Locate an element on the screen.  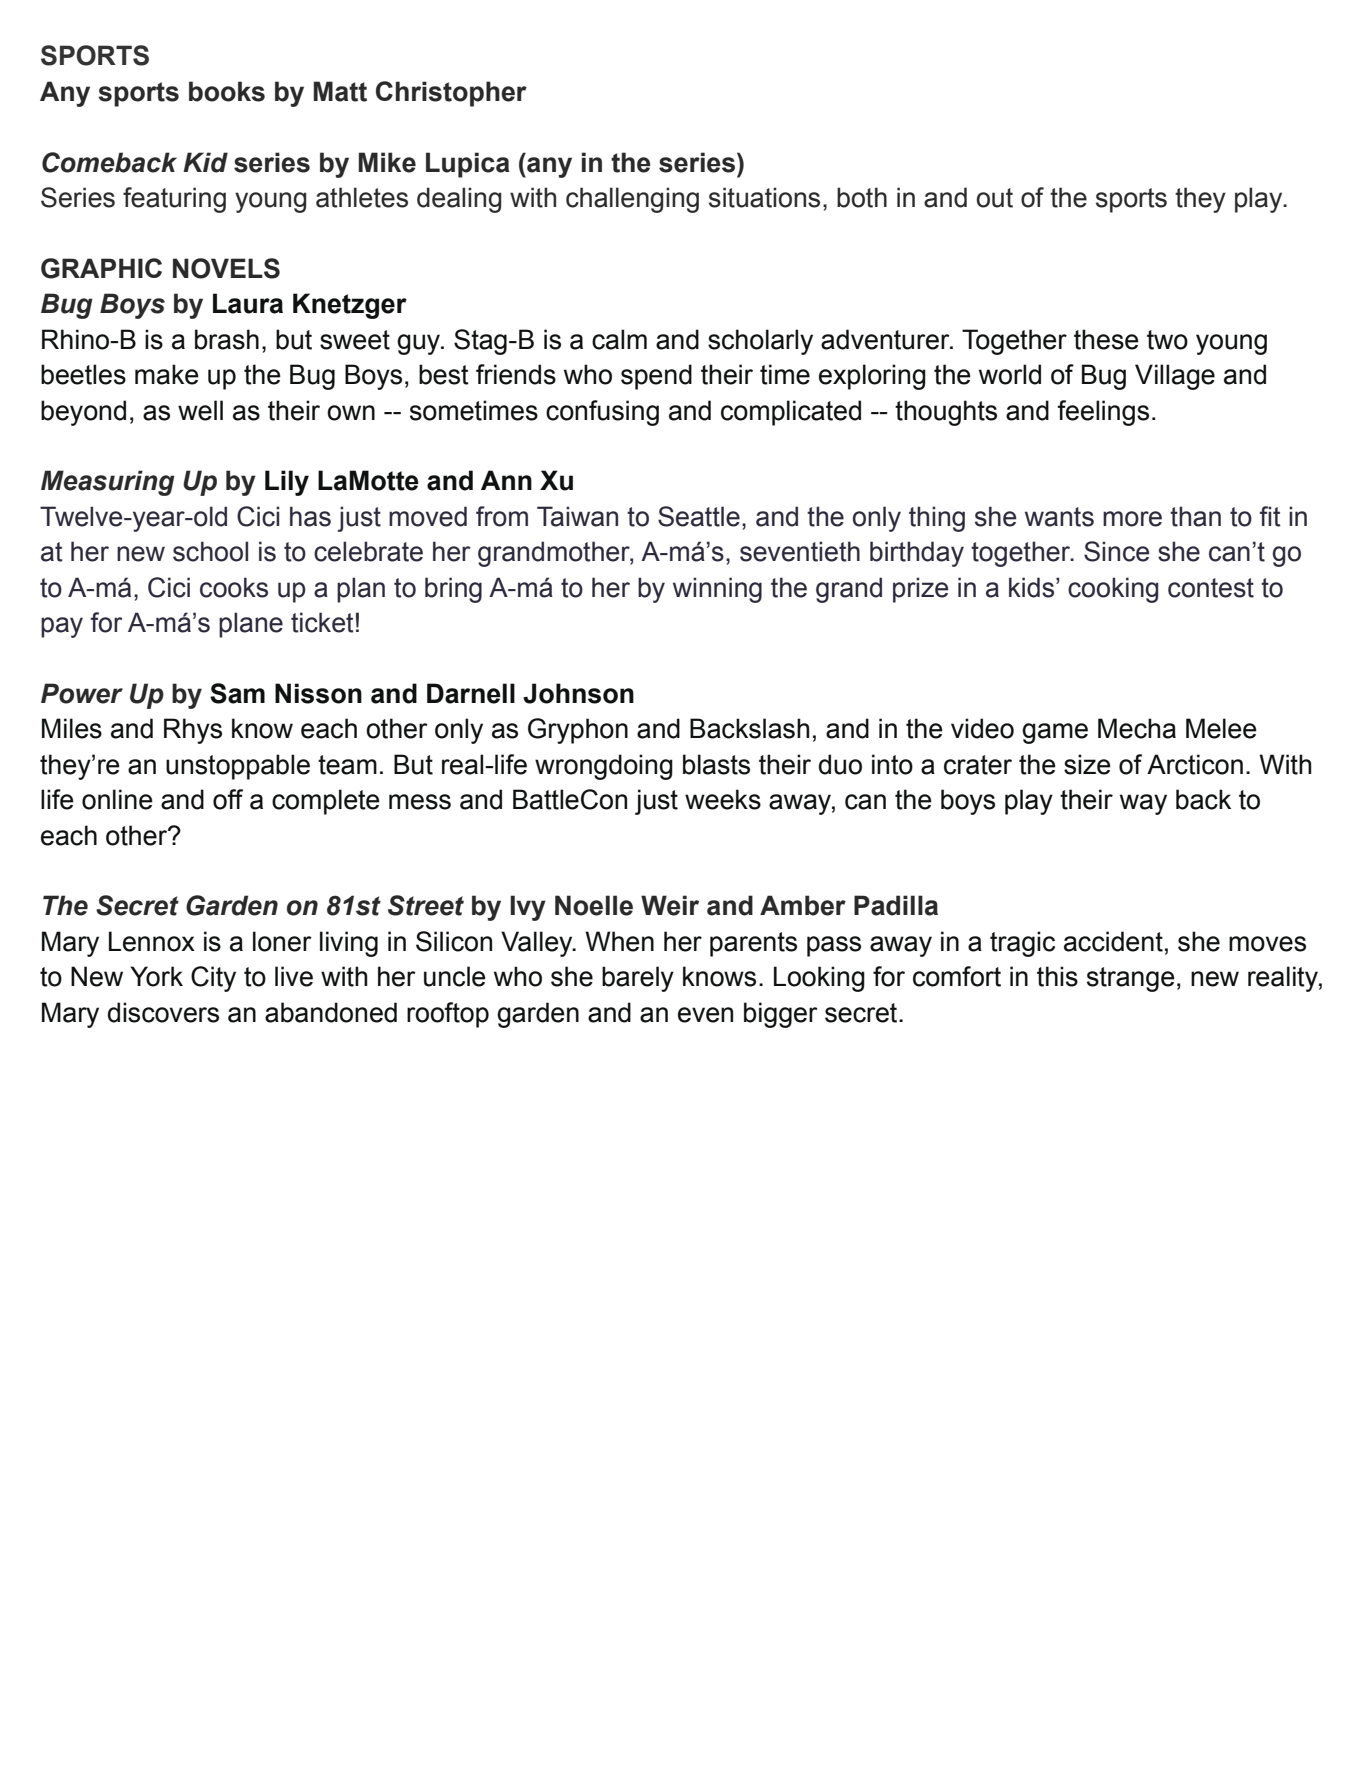
challenging is located at coordinates (632, 200).
